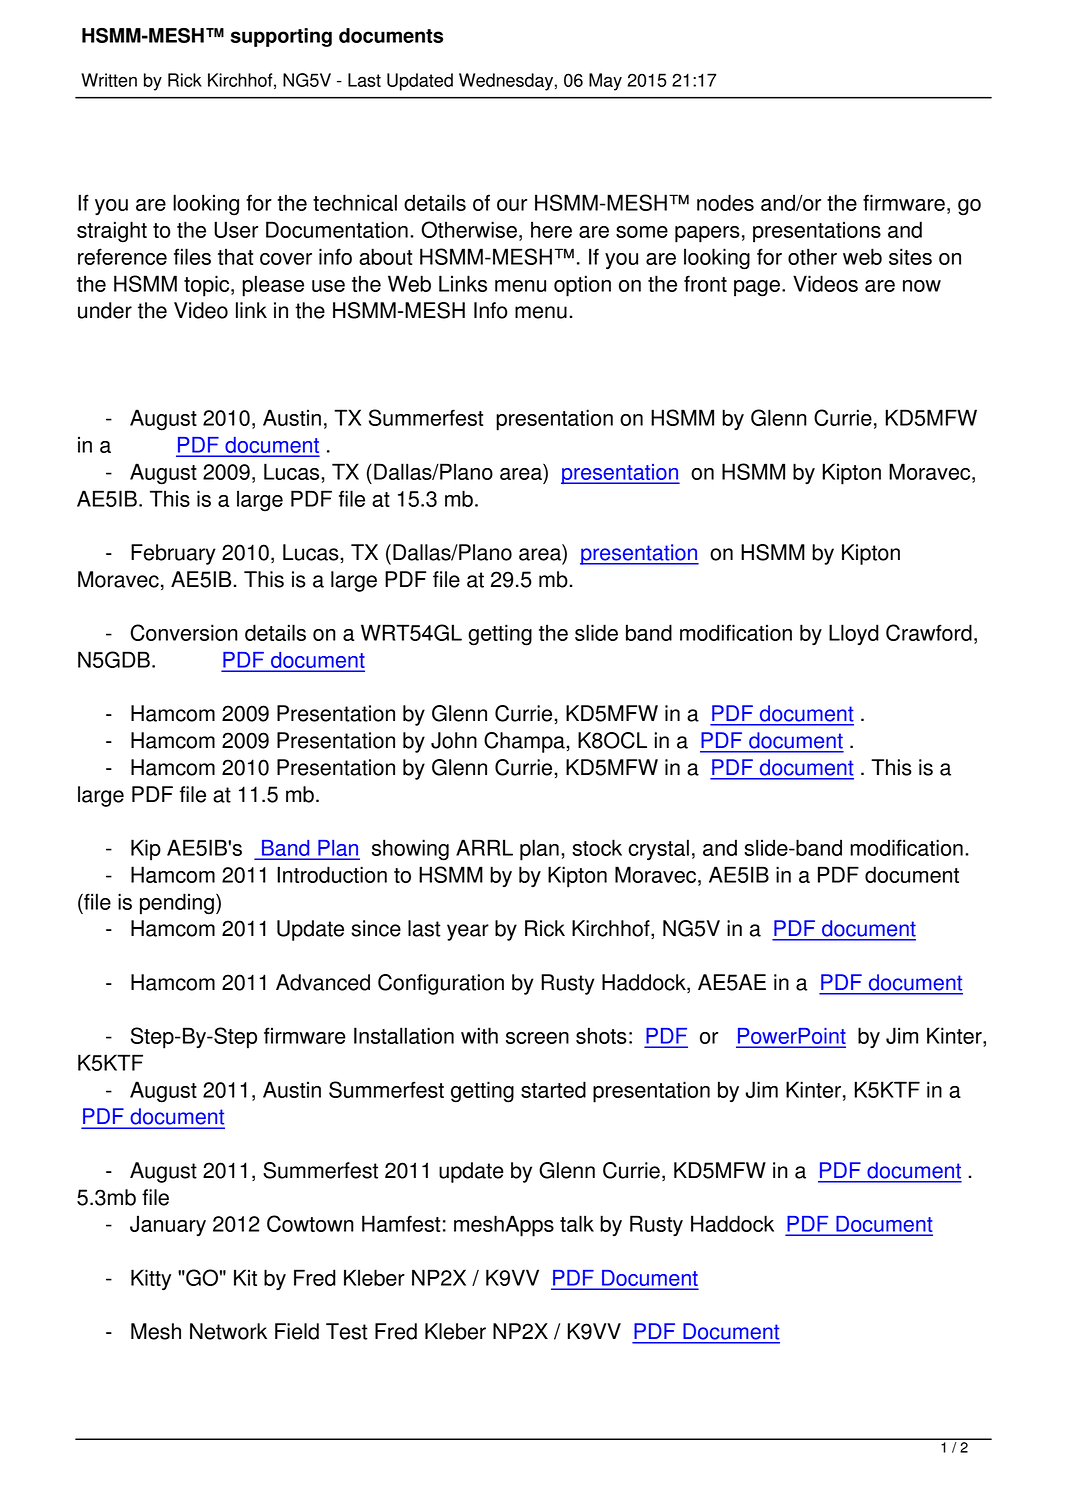 The height and width of the screenshot is (1508, 1067). Describe the element at coordinates (577, 1223) in the screenshot. I see `talk` at that location.
